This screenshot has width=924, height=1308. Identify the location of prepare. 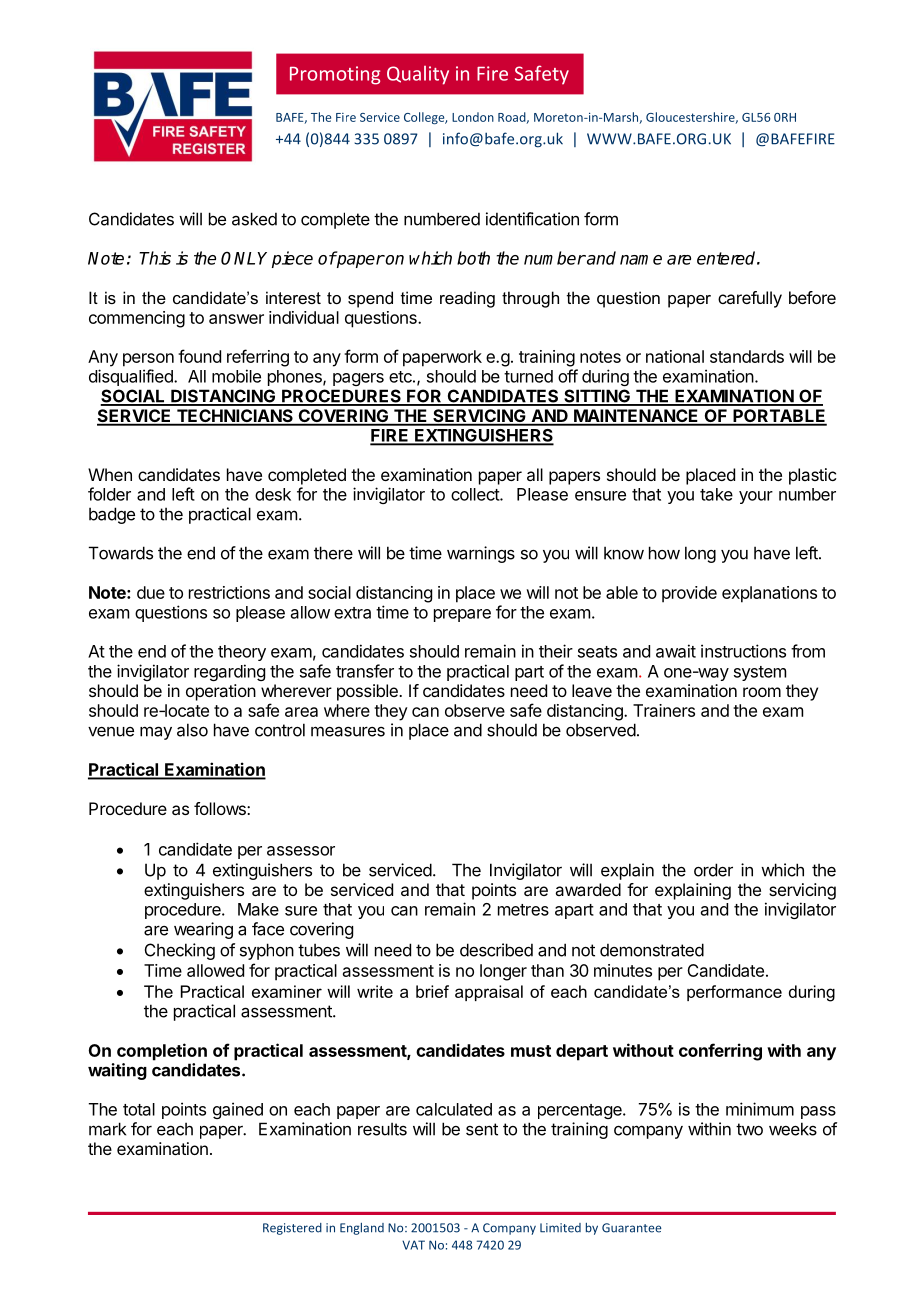
(462, 615).
